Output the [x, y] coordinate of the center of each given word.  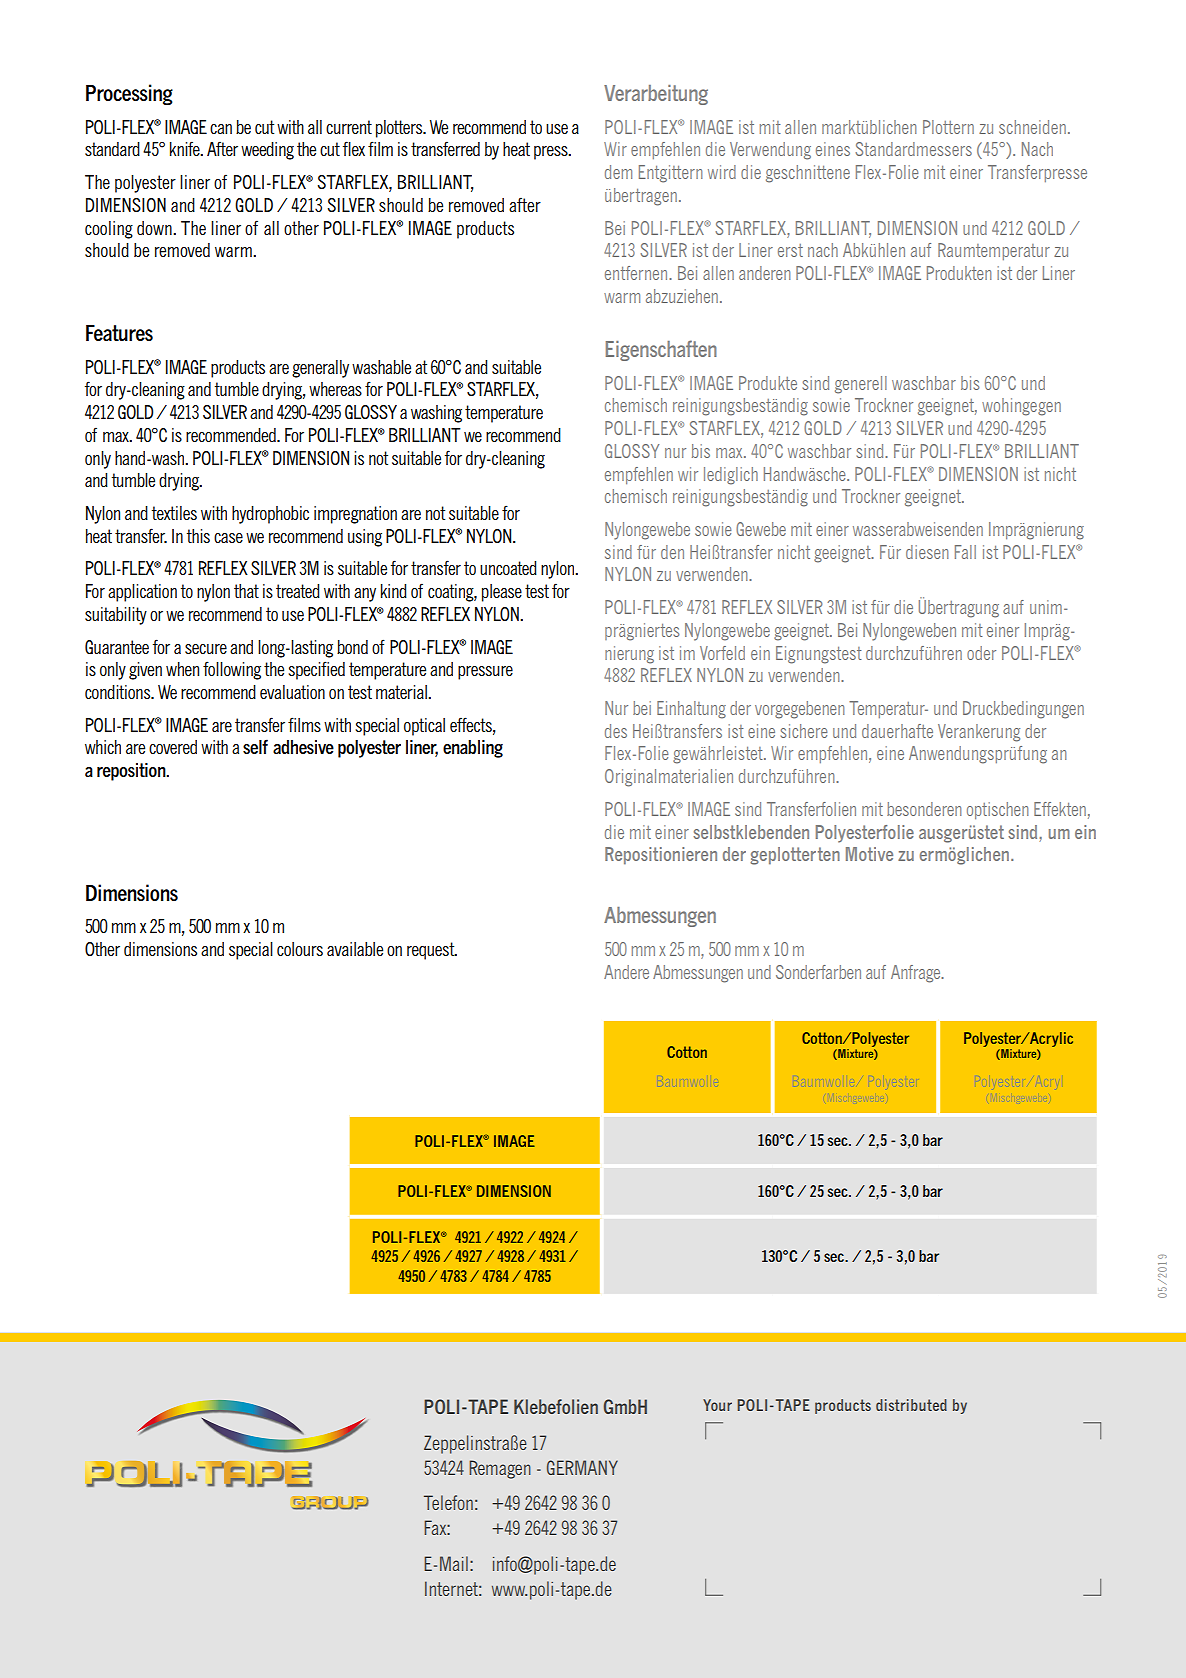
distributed [911, 1405]
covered [173, 747]
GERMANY [582, 1467]
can [221, 129]
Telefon [448, 1502]
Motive [869, 854]
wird [722, 172]
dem [618, 172]
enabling [473, 749]
